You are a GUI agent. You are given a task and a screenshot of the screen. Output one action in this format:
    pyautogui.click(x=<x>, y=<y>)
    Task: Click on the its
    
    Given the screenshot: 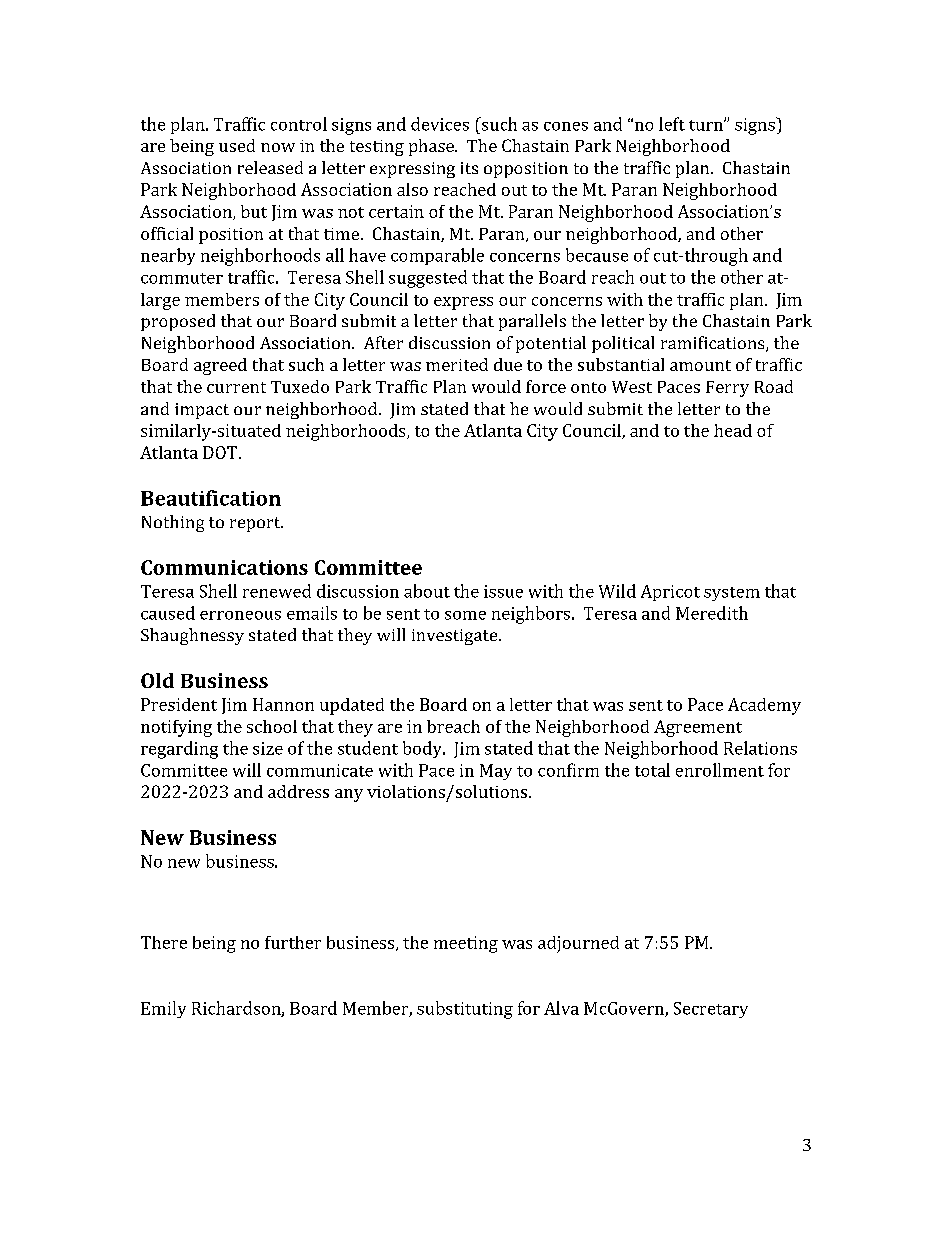 What is the action you would take?
    pyautogui.click(x=469, y=168)
